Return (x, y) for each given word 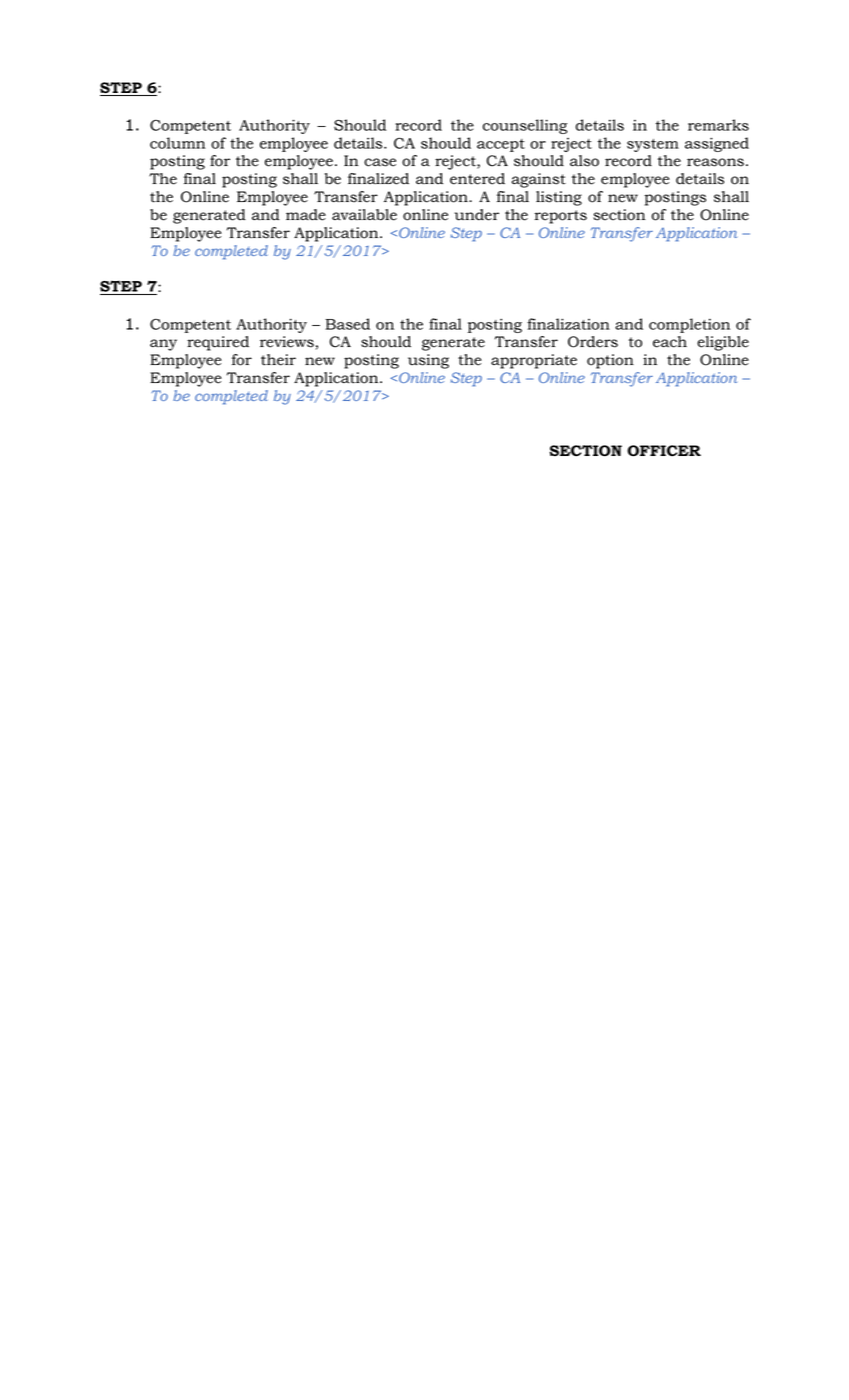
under (476, 215)
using (428, 361)
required (218, 343)
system (653, 145)
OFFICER (664, 450)
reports (560, 217)
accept (501, 145)
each (670, 342)
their (278, 360)
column (177, 143)
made (306, 215)
